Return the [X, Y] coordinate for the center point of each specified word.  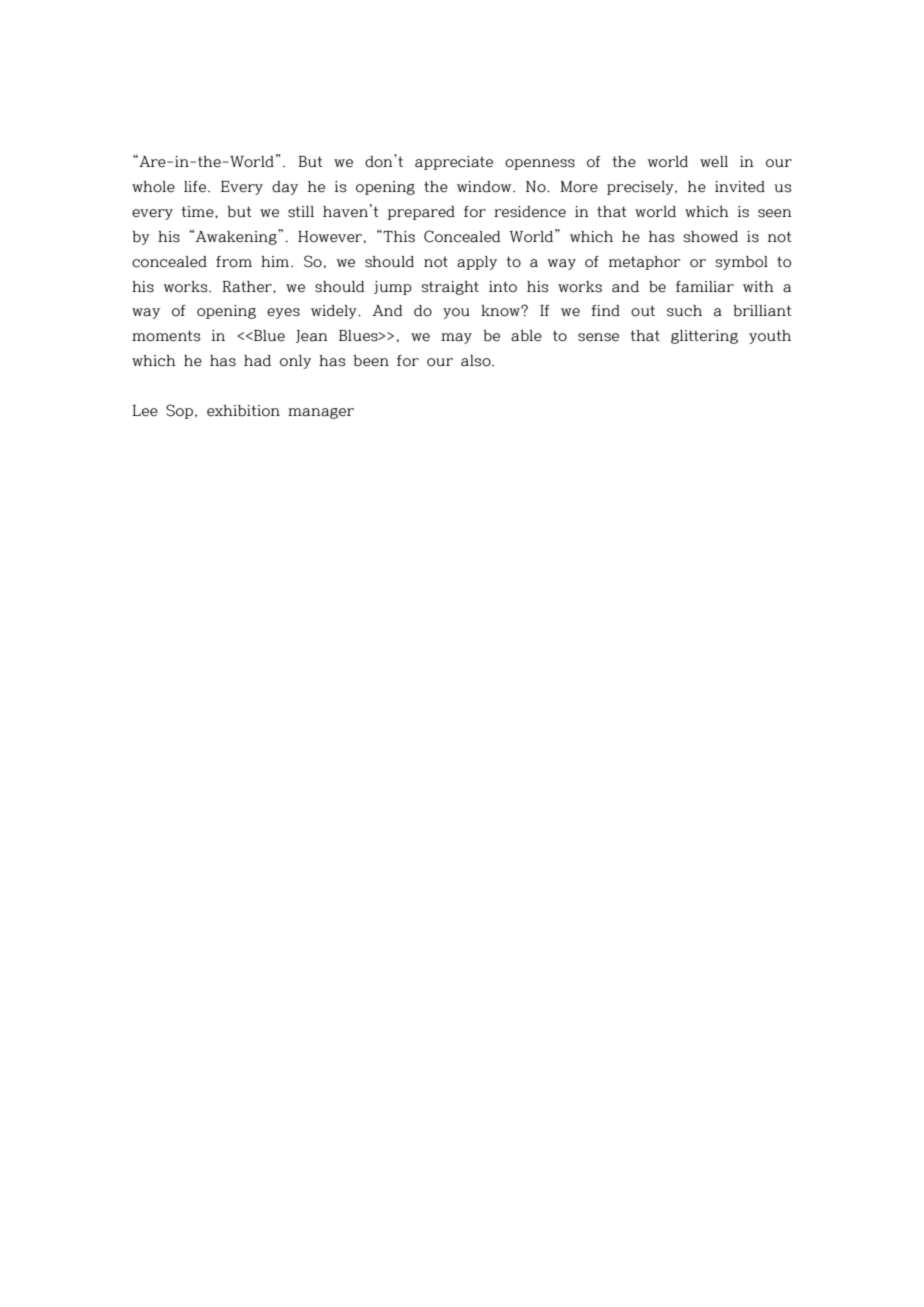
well [714, 162]
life [195, 187]
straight [450, 288]
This [399, 237]
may [456, 338]
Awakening [237, 237]
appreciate [454, 163]
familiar [705, 287]
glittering [704, 337]
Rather [248, 287]
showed [710, 237]
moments [166, 336]
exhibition [243, 411]
